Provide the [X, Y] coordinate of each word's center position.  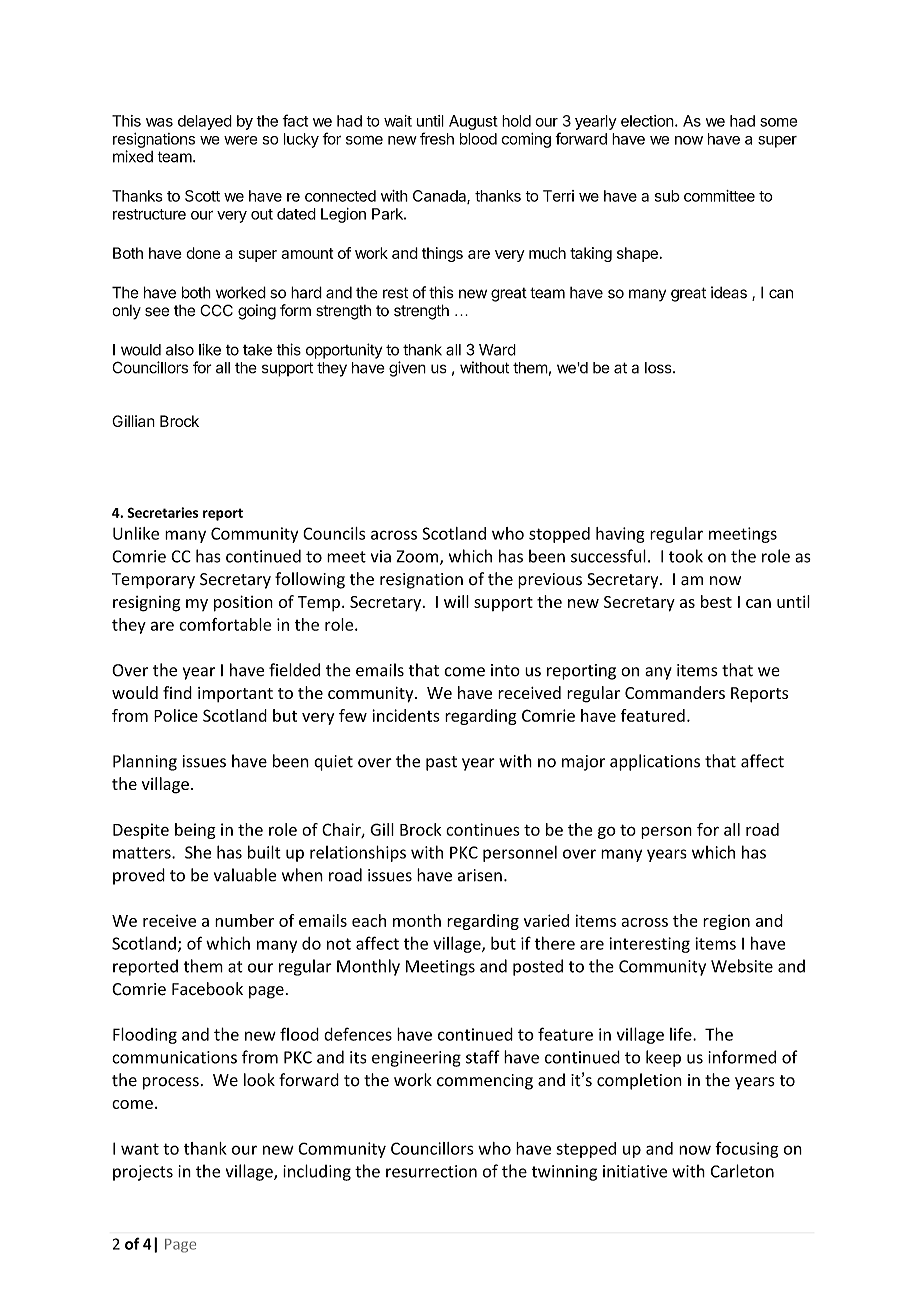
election [647, 121]
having [620, 535]
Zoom [418, 557]
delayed [205, 122]
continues [483, 829]
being [195, 831]
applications [655, 762]
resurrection [431, 1171]
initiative [635, 1171]
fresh [437, 138]
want [140, 1149]
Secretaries [162, 512]
